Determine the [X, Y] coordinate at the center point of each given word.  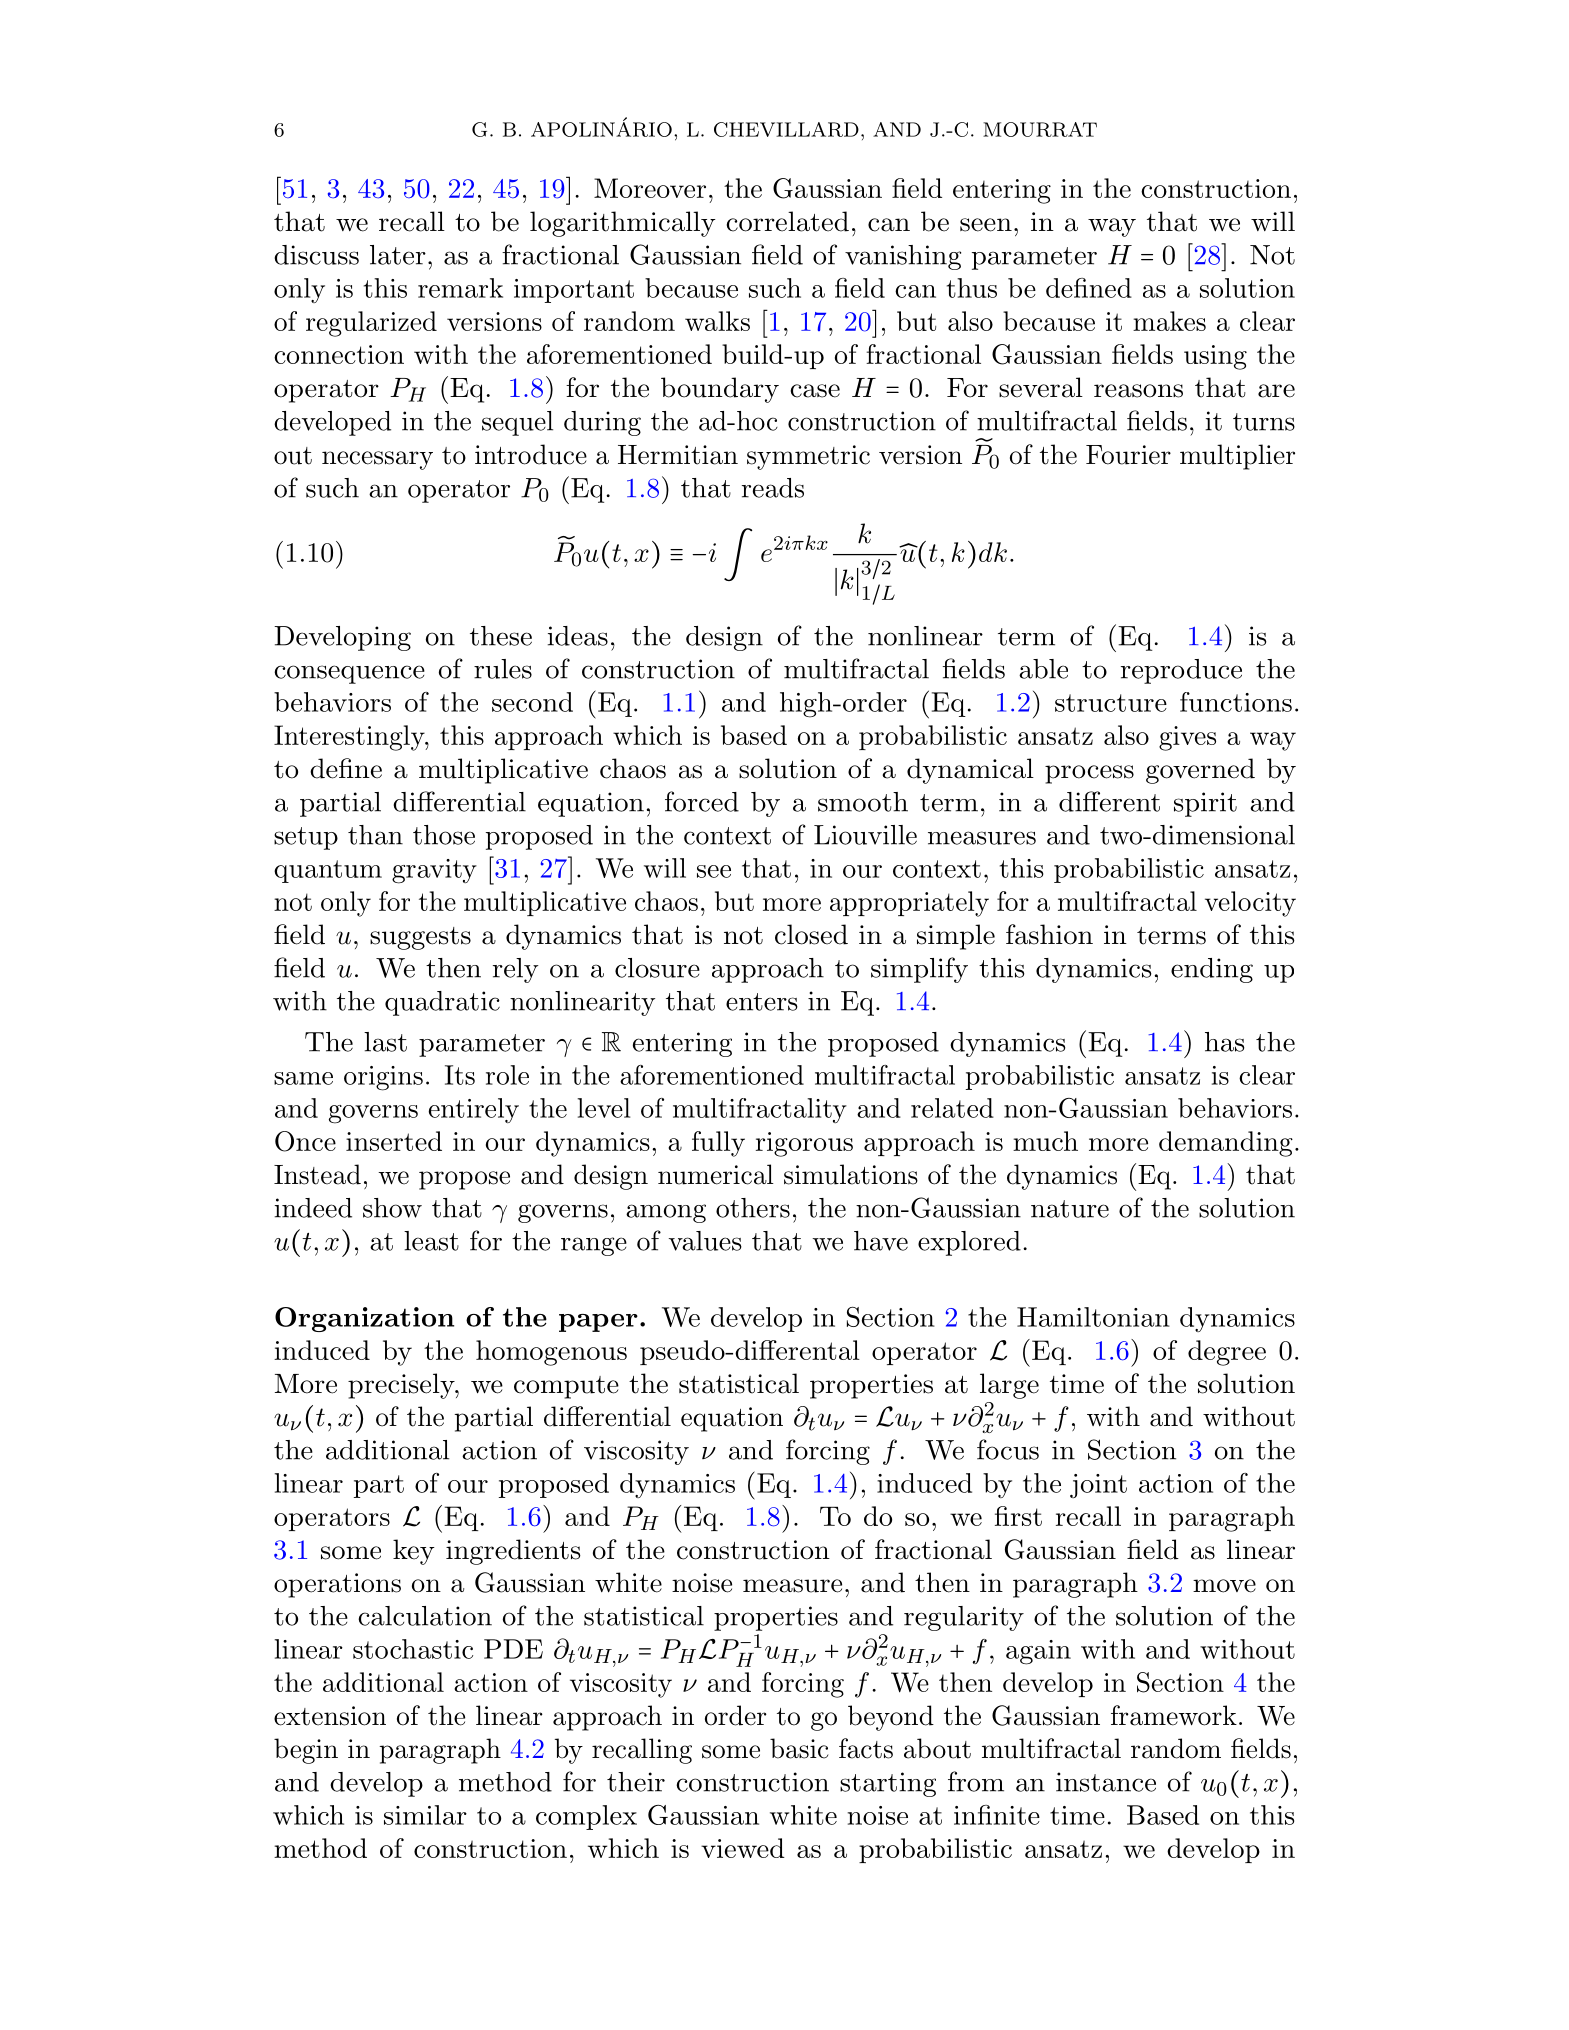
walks [717, 321]
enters [762, 1002]
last [385, 1042]
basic [799, 1748]
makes [1169, 321]
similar [425, 1815]
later [398, 255]
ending [1212, 970]
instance [1106, 1782]
